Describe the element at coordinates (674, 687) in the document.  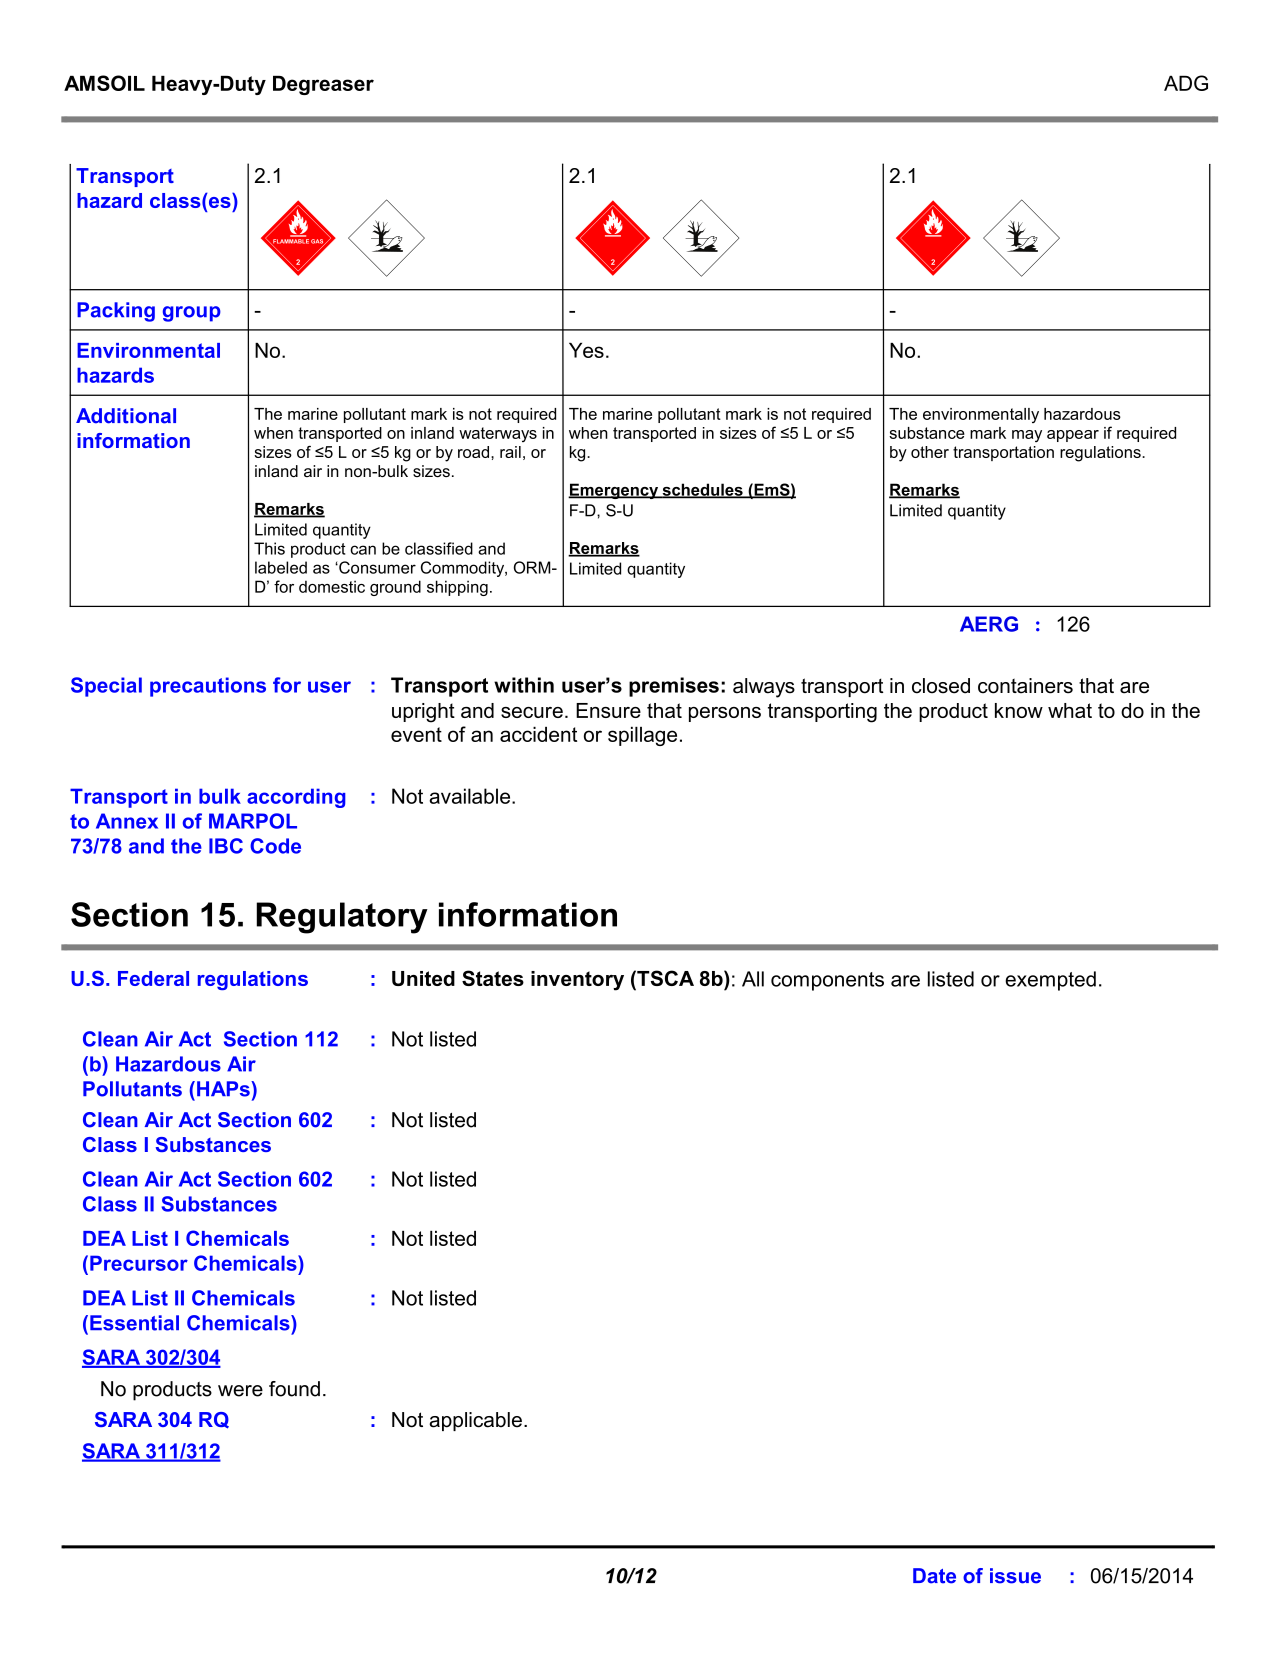
I see `premises` at that location.
